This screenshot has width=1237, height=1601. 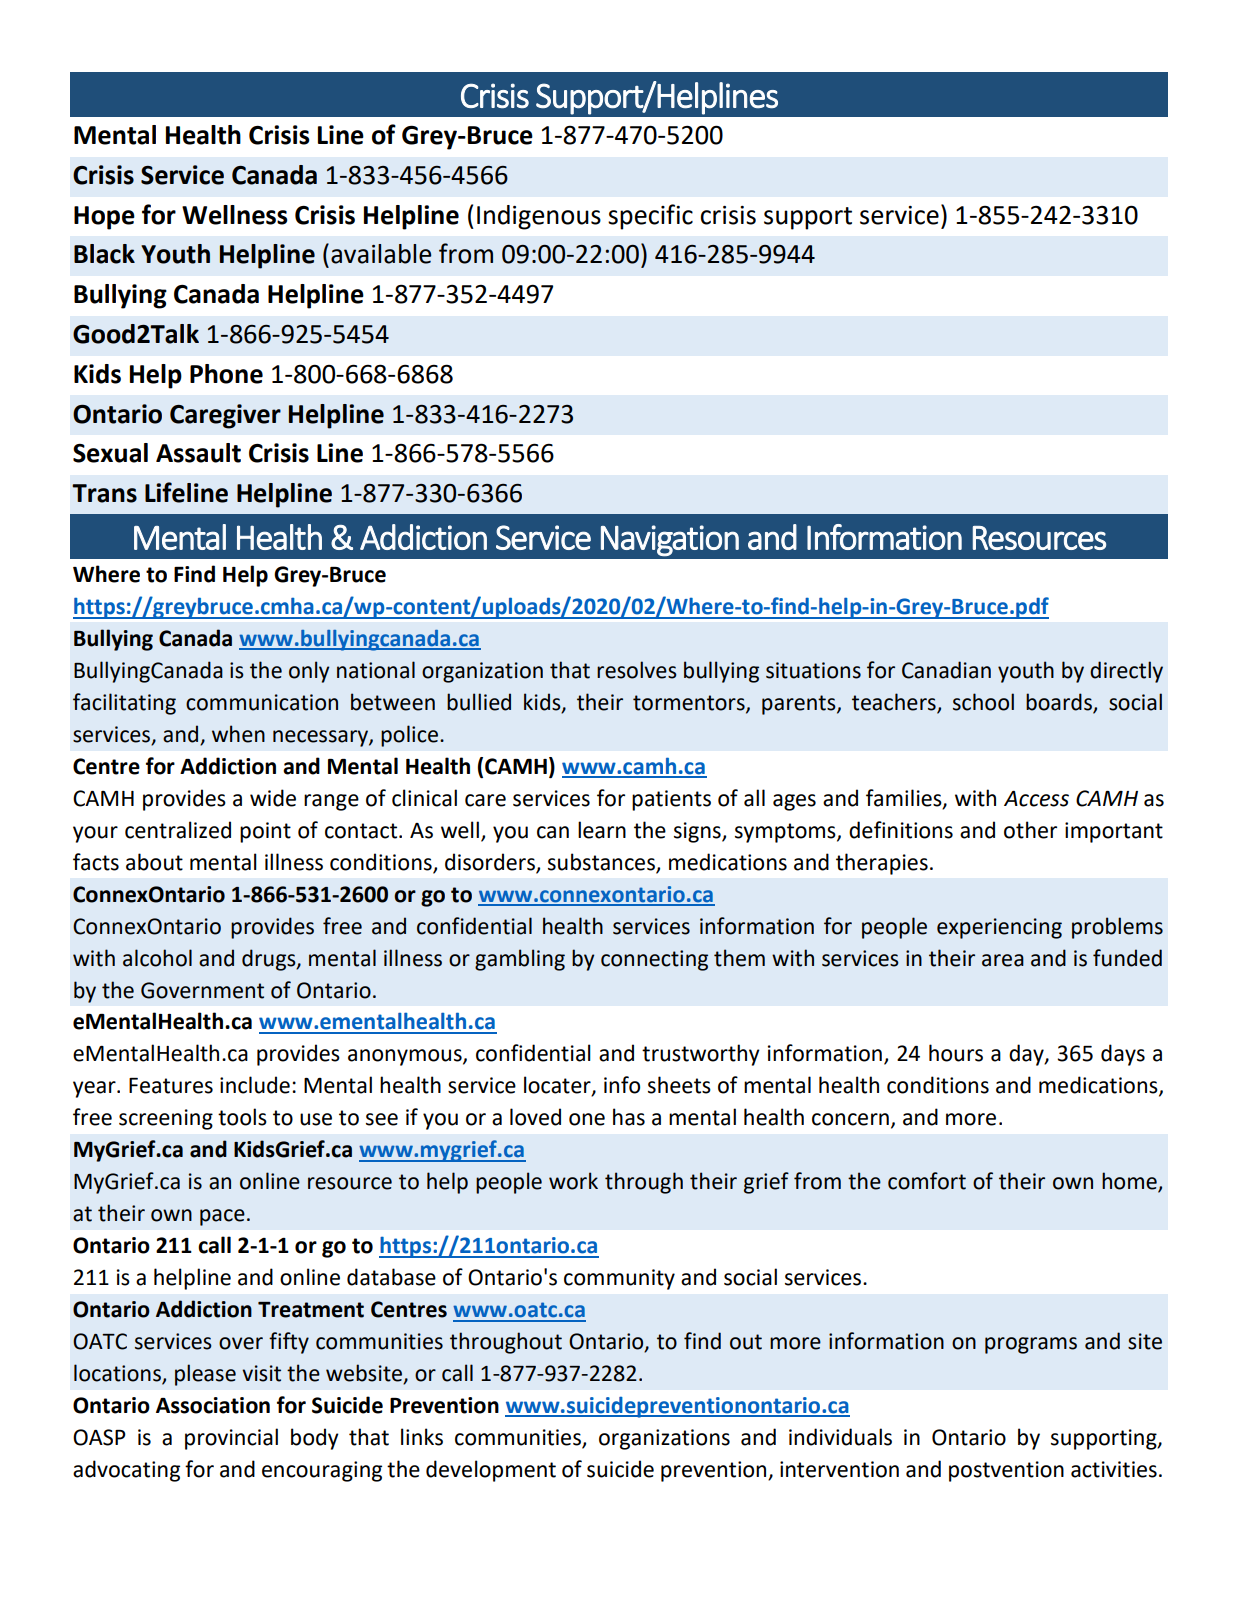 I want to click on when, so click(x=238, y=734).
